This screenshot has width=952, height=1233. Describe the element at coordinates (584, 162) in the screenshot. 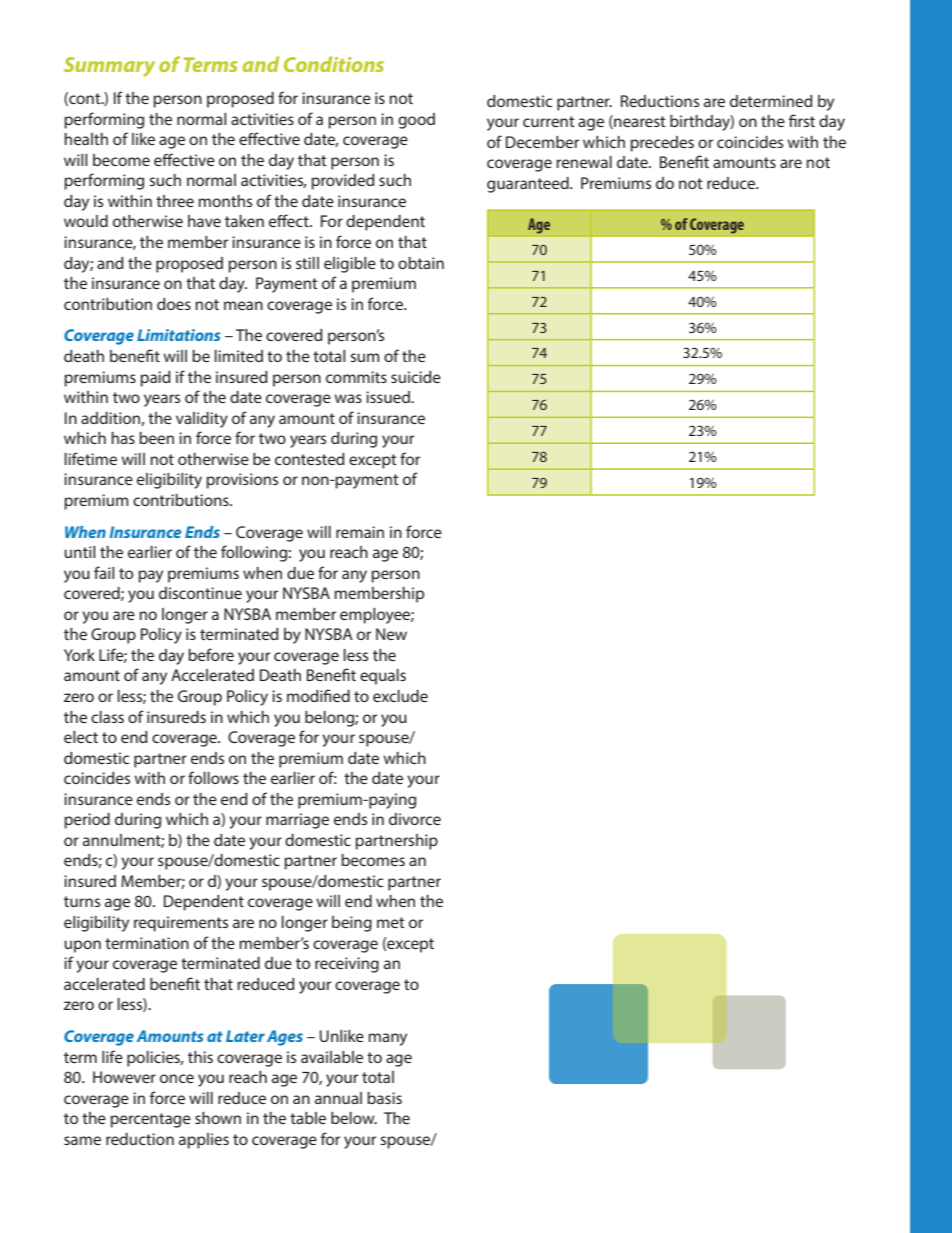

I see `renewal` at that location.
